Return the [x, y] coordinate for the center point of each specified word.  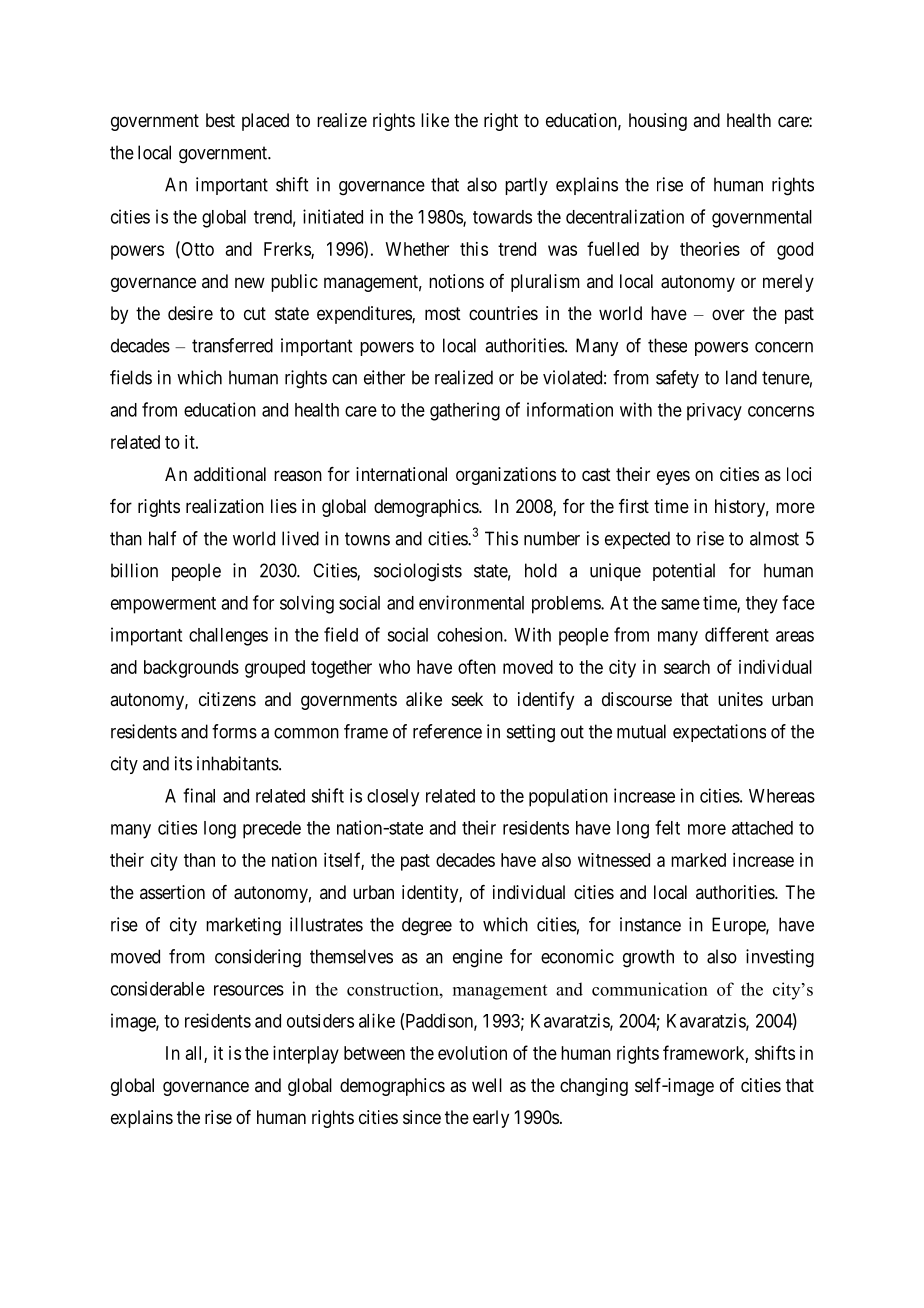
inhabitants [238, 763]
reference [447, 731]
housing [658, 122]
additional [230, 474]
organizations [506, 476]
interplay [306, 1055]
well [487, 1085]
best [220, 120]
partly [526, 186]
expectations [719, 733]
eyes [673, 477]
